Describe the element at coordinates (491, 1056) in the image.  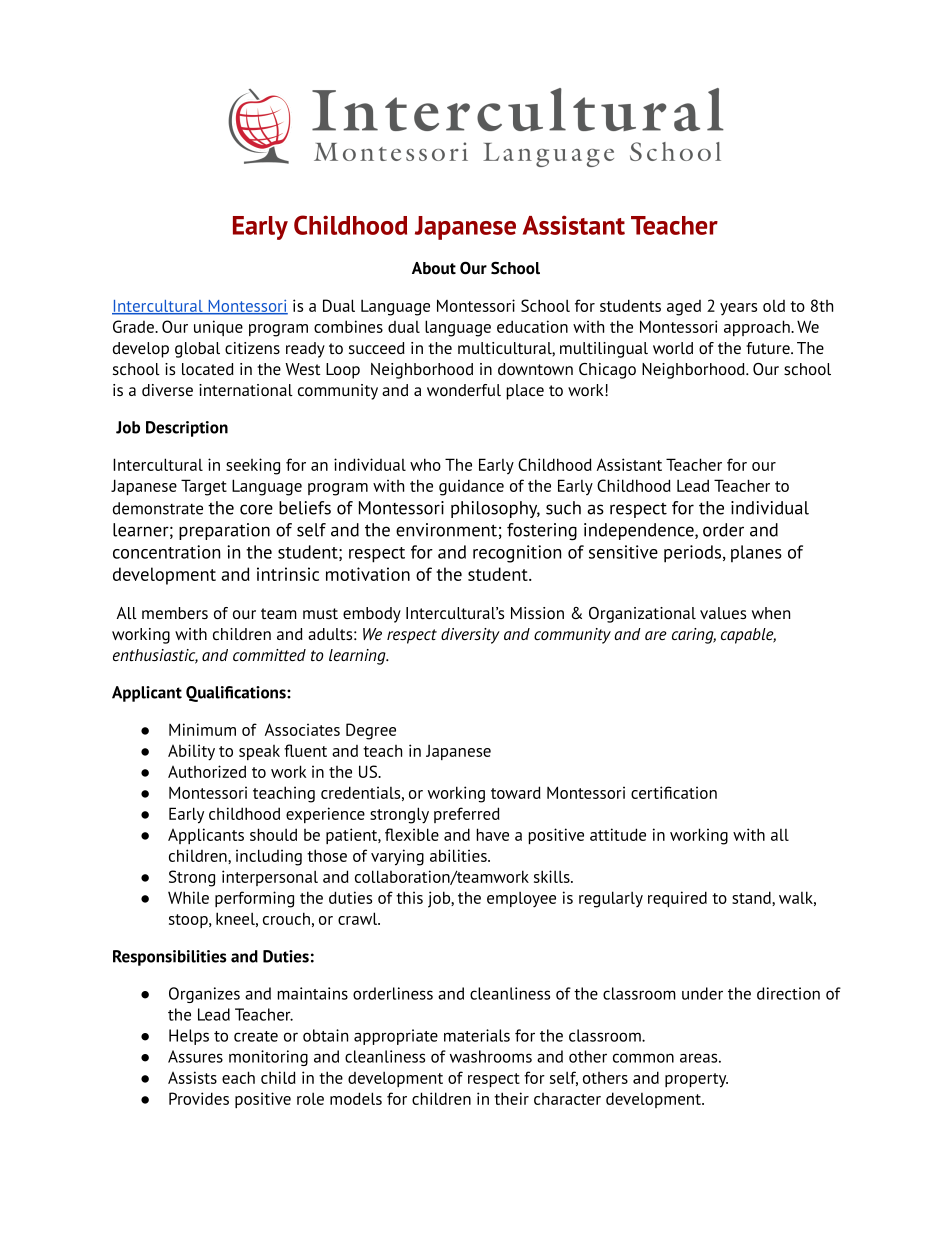
I see `washrooms` at that location.
